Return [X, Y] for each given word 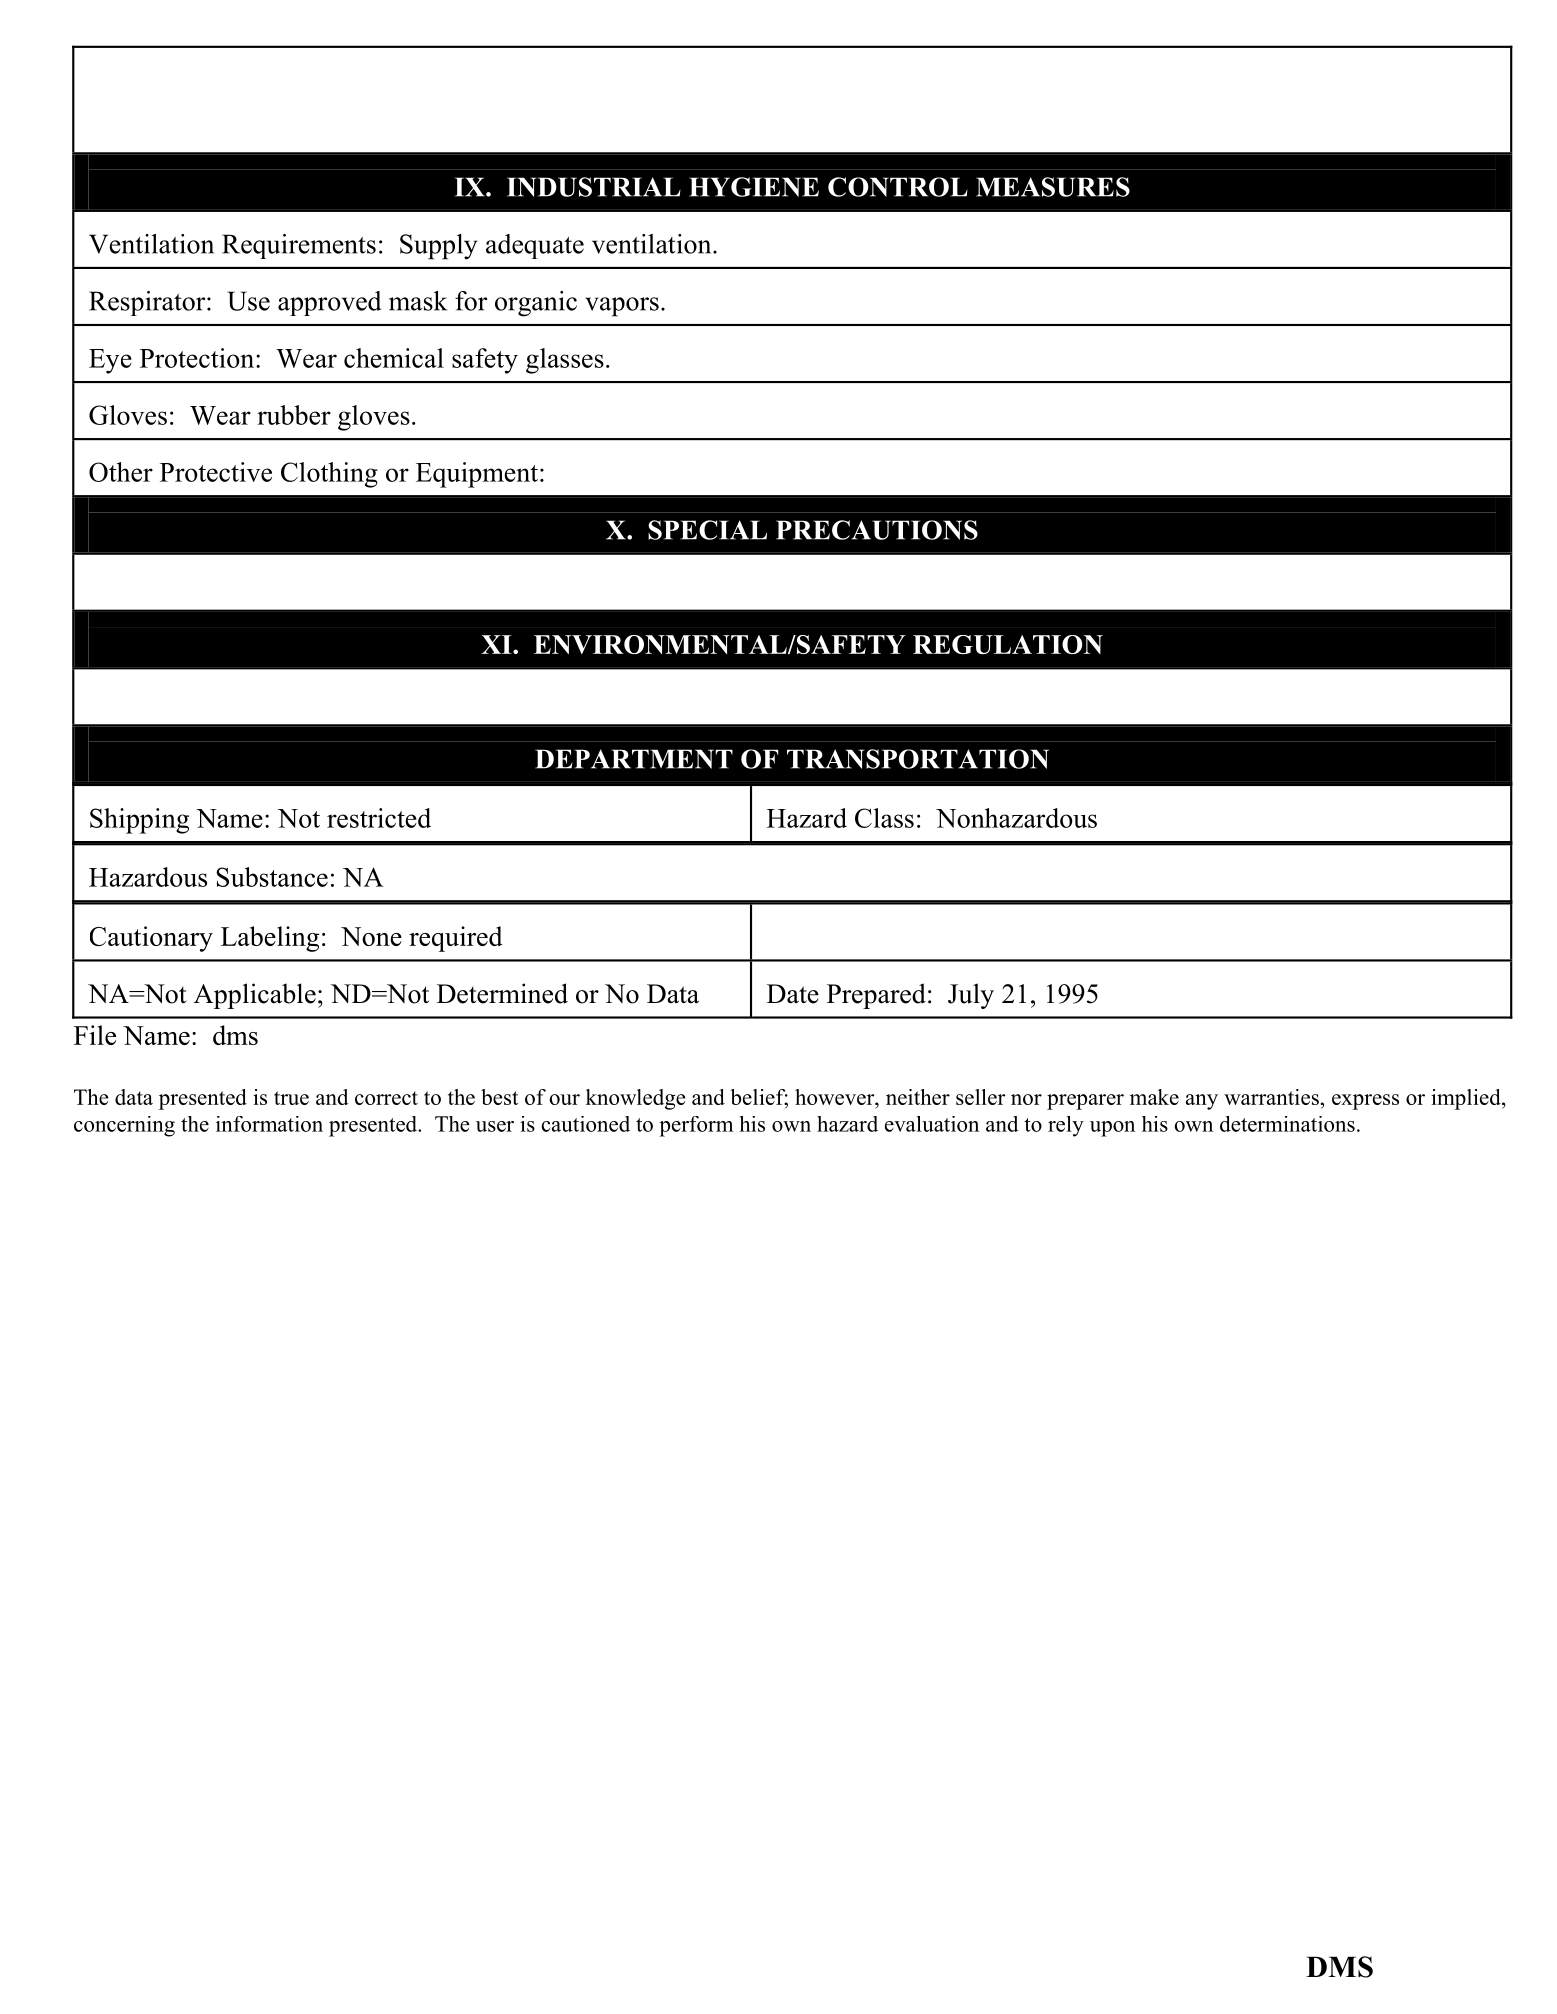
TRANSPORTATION [918, 759]
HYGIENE [754, 187]
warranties [1271, 1097]
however [836, 1097]
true [291, 1098]
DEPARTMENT [634, 759]
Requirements [299, 246]
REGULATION [1008, 644]
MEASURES [1053, 187]
